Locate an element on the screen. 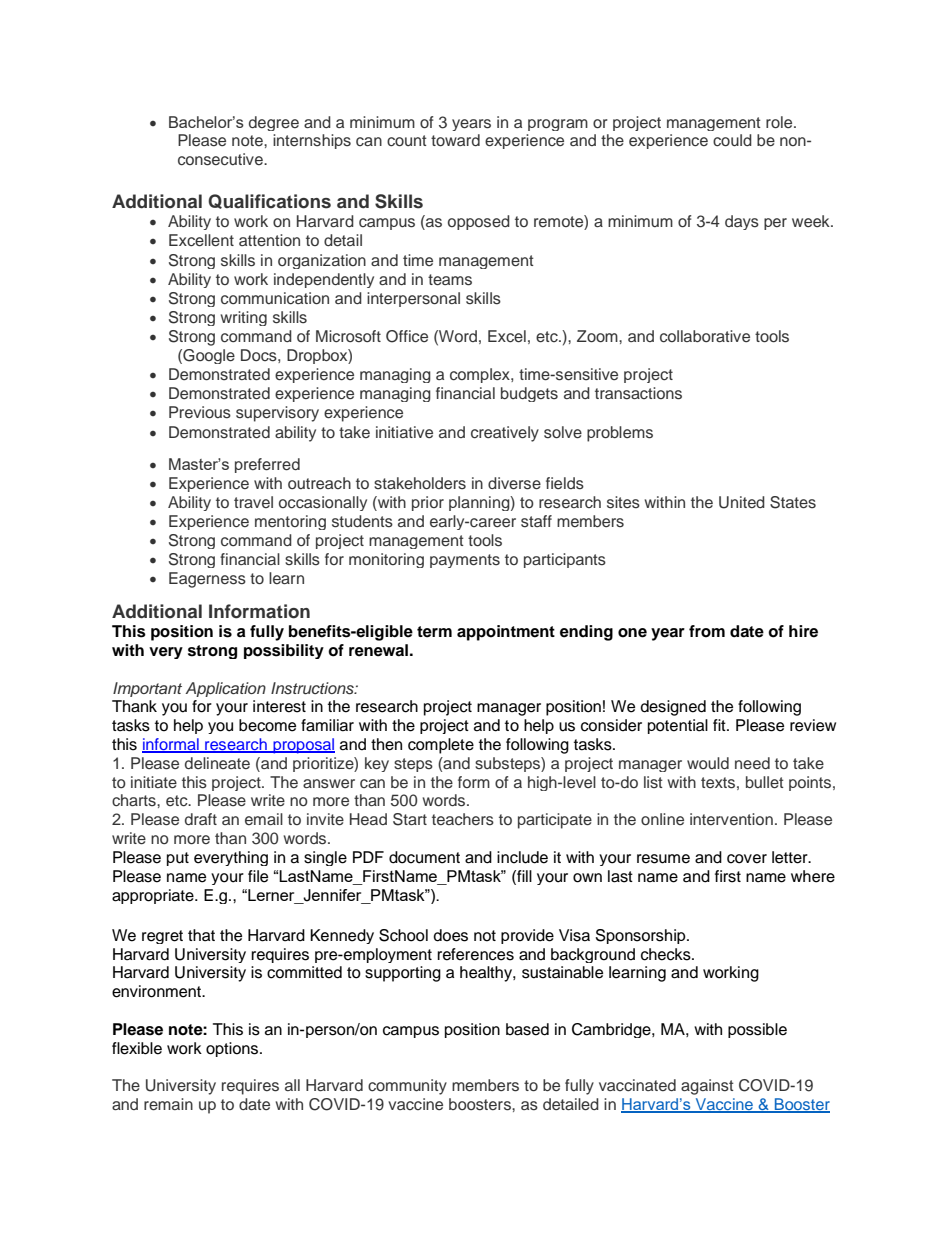  draft is located at coordinates (201, 819).
